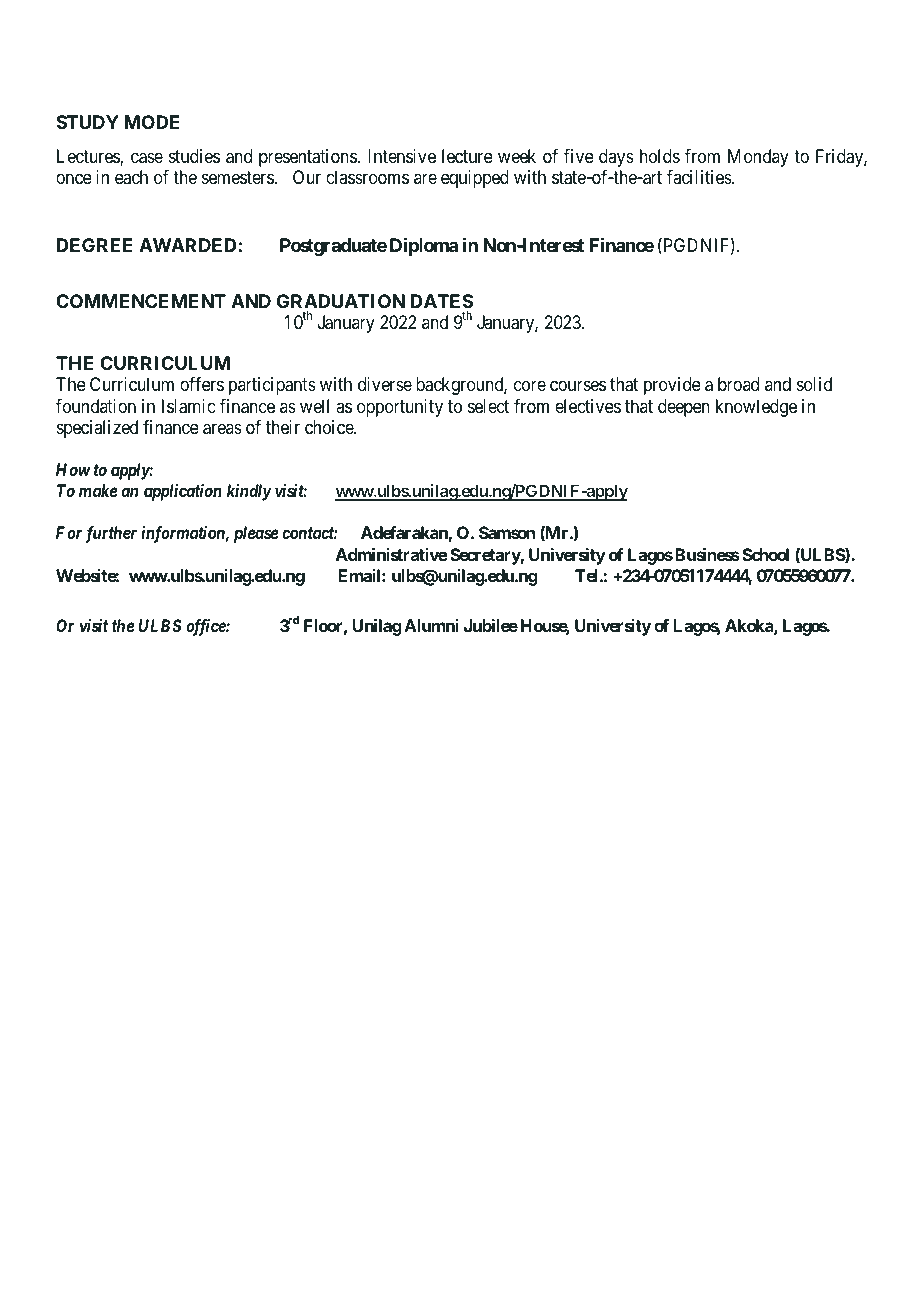 The height and width of the document is (1308, 924). I want to click on Alumni, so click(431, 625).
